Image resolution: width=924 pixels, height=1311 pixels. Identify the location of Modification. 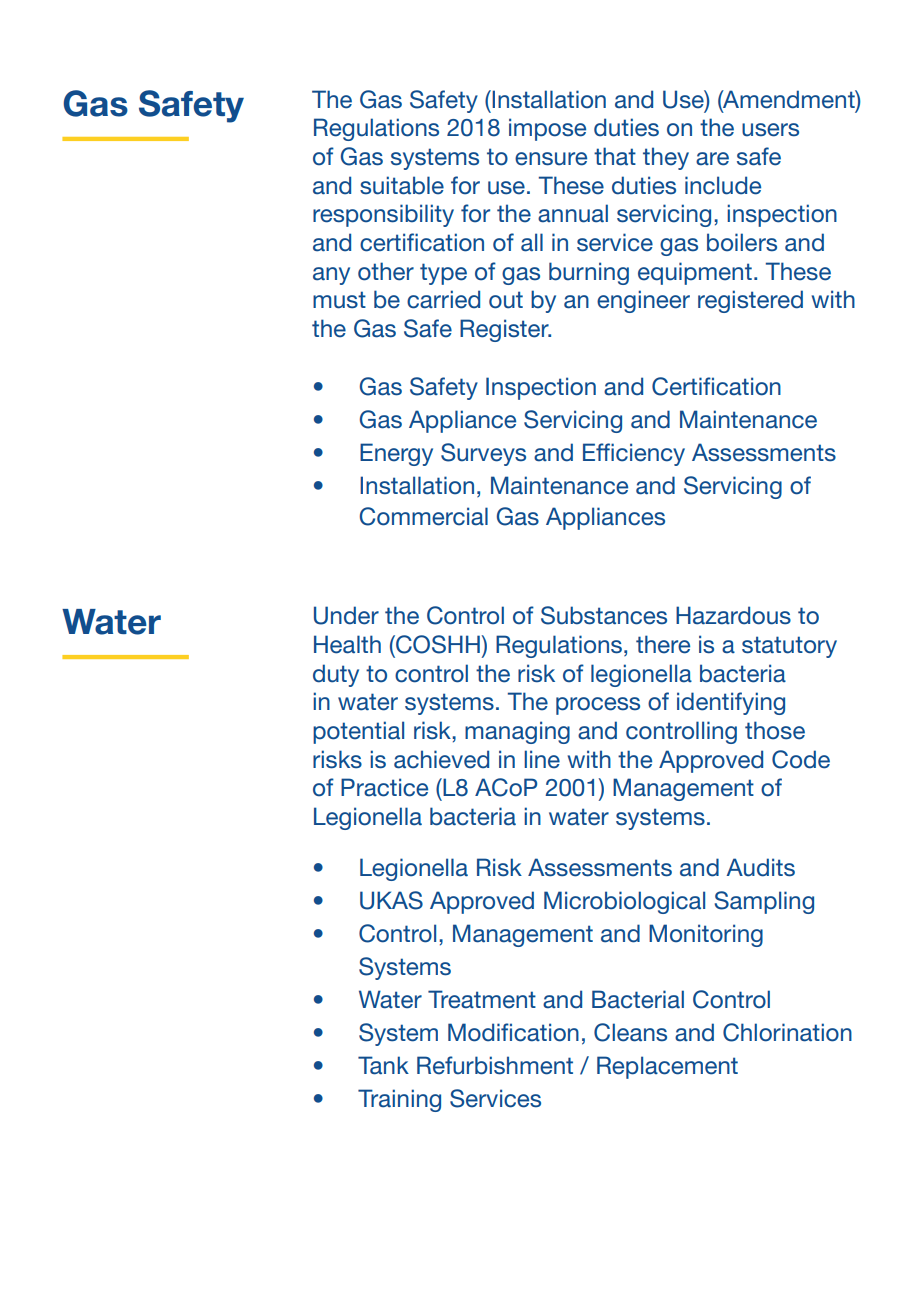
(513, 1032).
